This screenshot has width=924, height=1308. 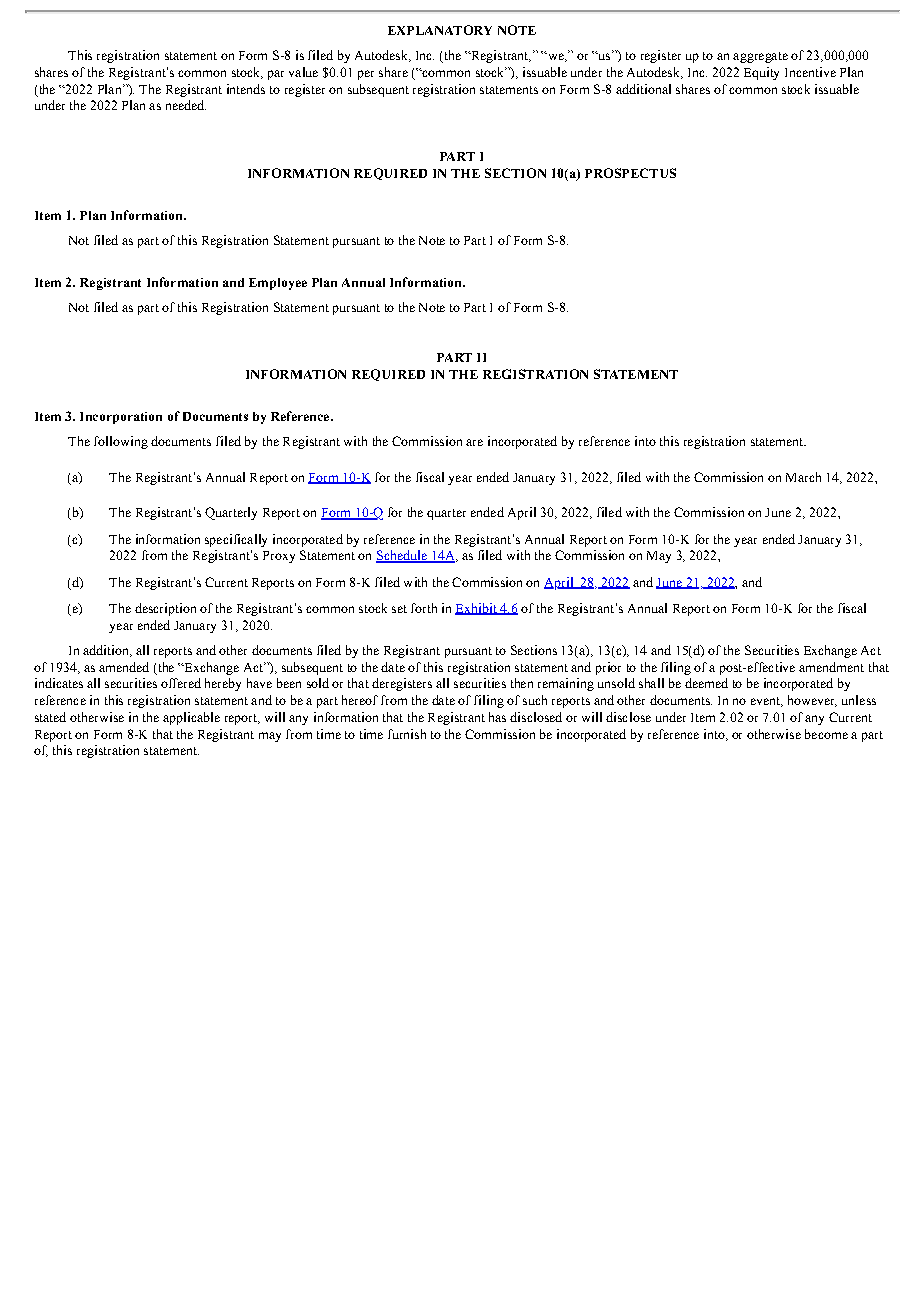 What do you see at coordinates (761, 73) in the screenshot?
I see `Equity` at bounding box center [761, 73].
